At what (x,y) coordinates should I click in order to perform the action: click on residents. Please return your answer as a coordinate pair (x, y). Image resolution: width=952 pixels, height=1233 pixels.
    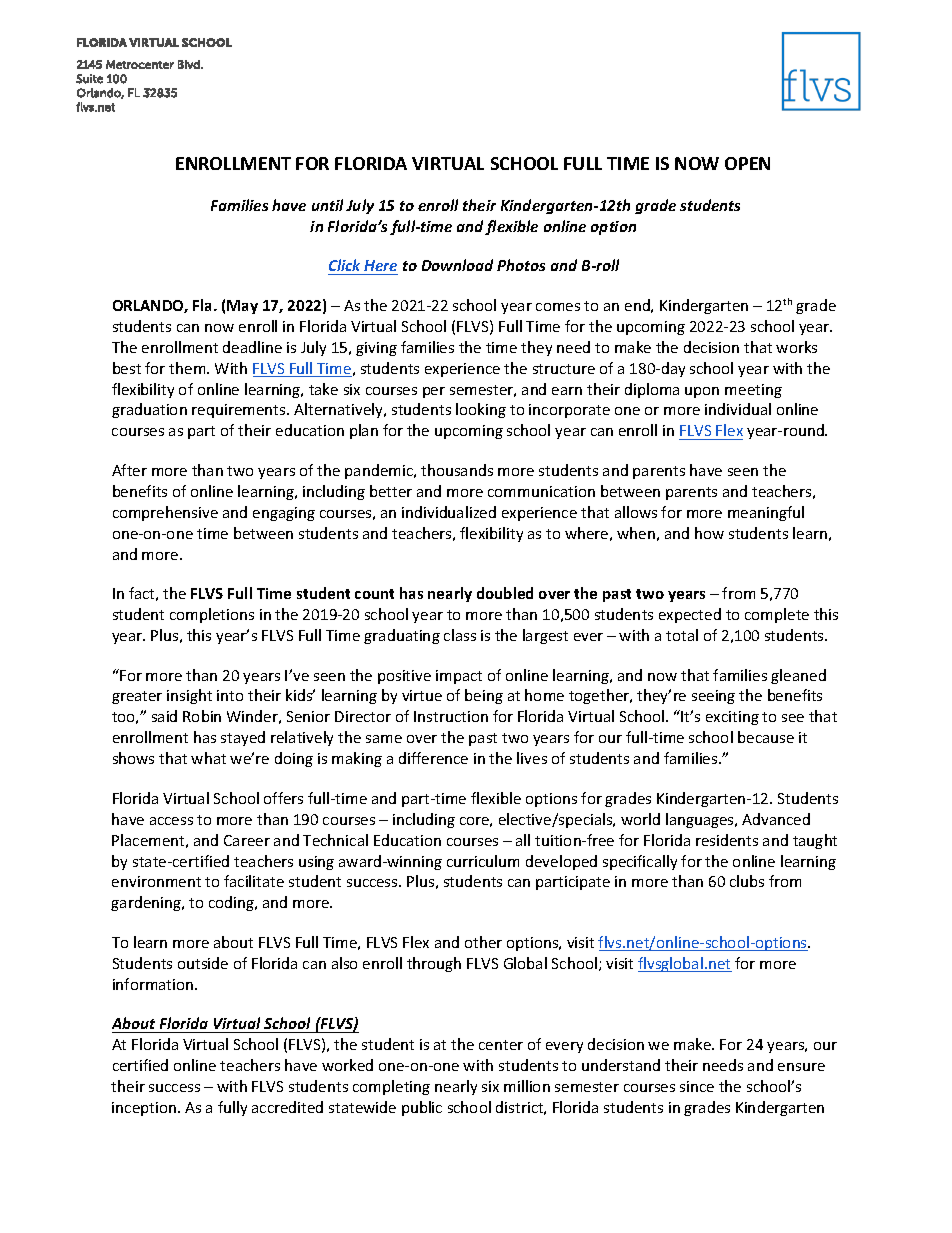
    Looking at the image, I should click on (727, 840).
